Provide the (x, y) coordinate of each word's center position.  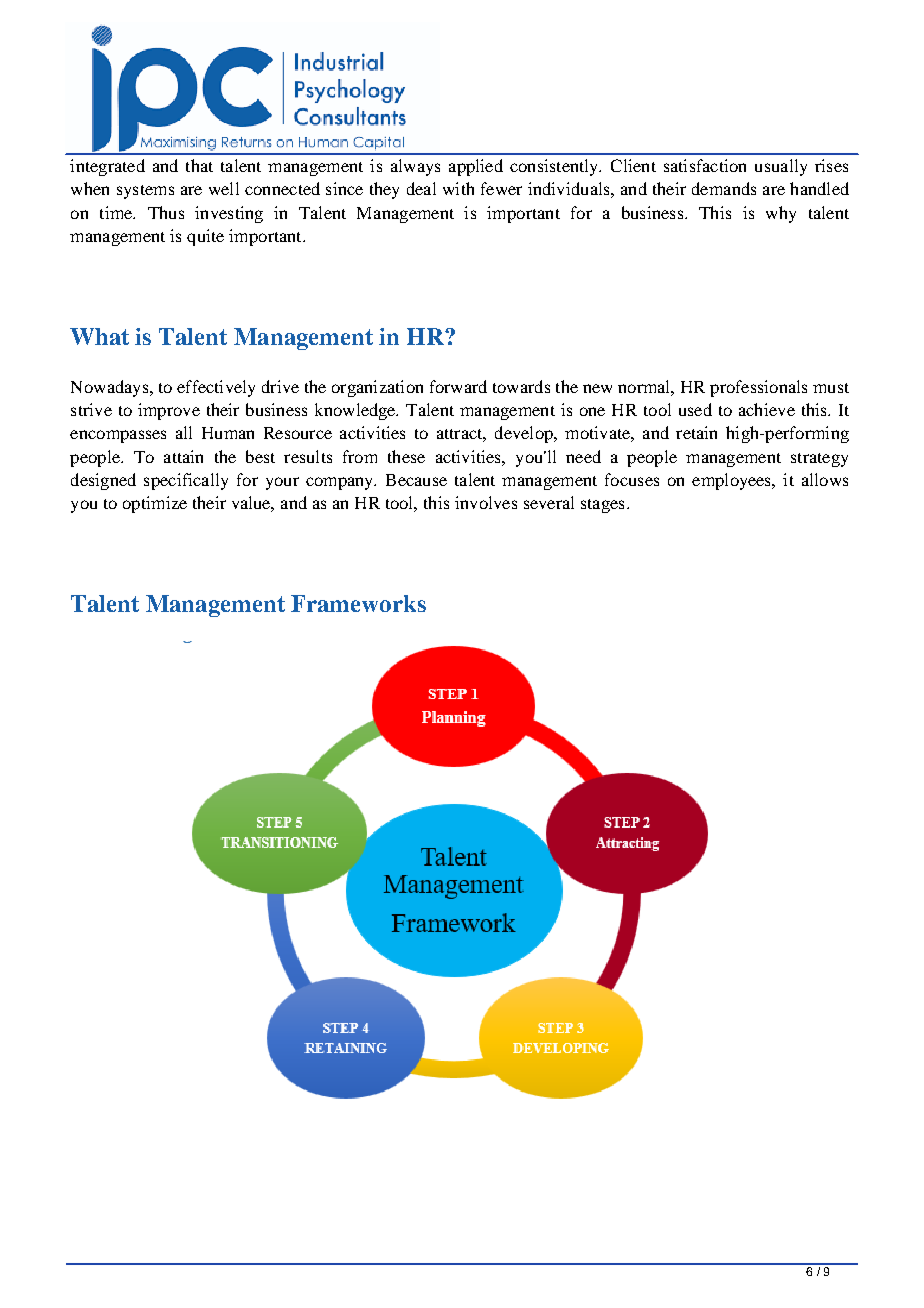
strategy (819, 460)
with (458, 188)
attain (183, 456)
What (99, 336)
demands (724, 188)
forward (458, 386)
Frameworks (358, 603)
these (406, 456)
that (199, 165)
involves (486, 502)
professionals (758, 388)
